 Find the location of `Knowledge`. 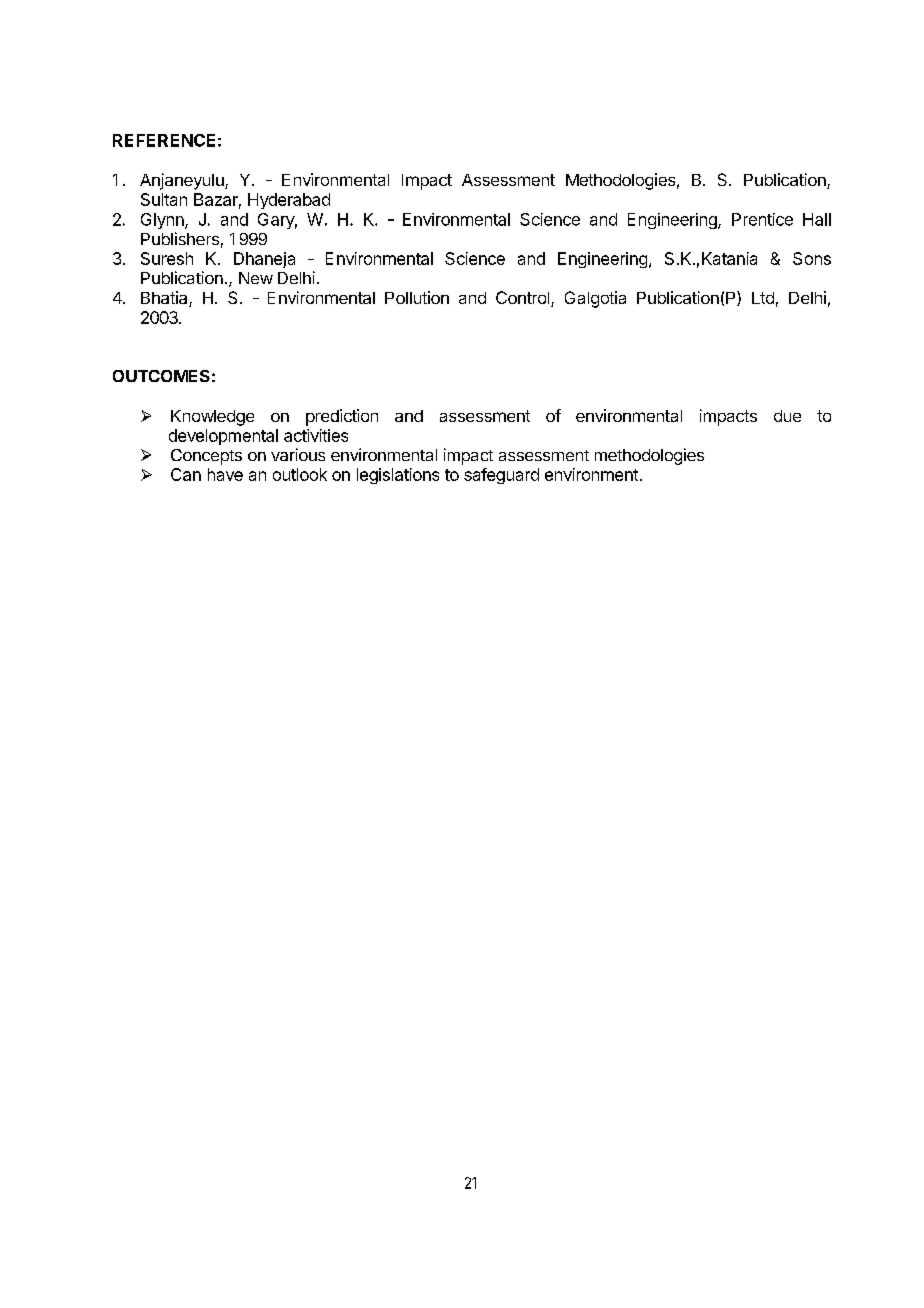

Knowledge is located at coordinates (212, 418).
